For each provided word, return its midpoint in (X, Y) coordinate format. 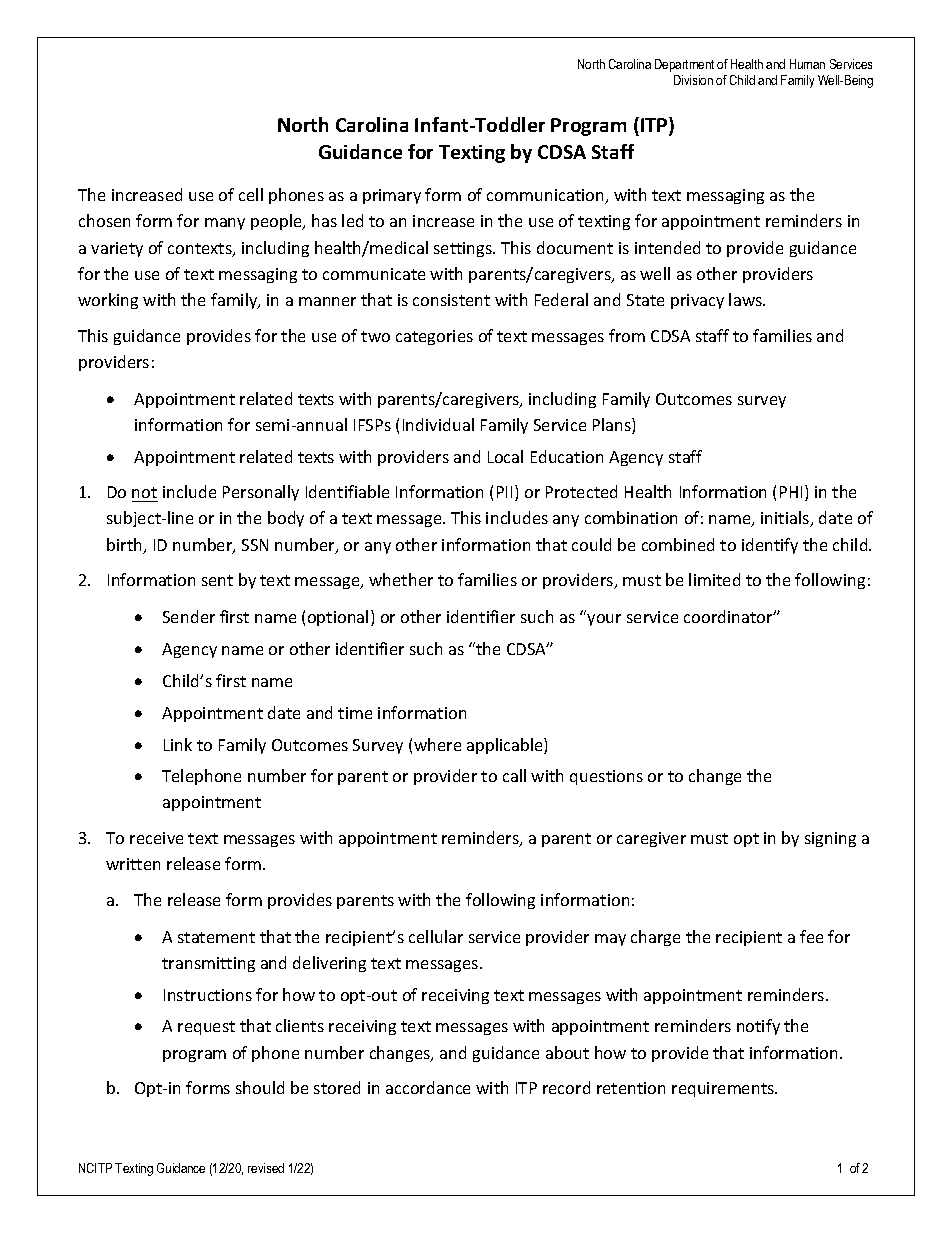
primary (392, 196)
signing (830, 839)
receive (156, 838)
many (225, 224)
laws (747, 299)
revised (266, 1168)
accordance (428, 1087)
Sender (189, 616)
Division (693, 80)
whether (401, 579)
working (108, 301)
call (514, 775)
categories (434, 337)
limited (714, 579)
